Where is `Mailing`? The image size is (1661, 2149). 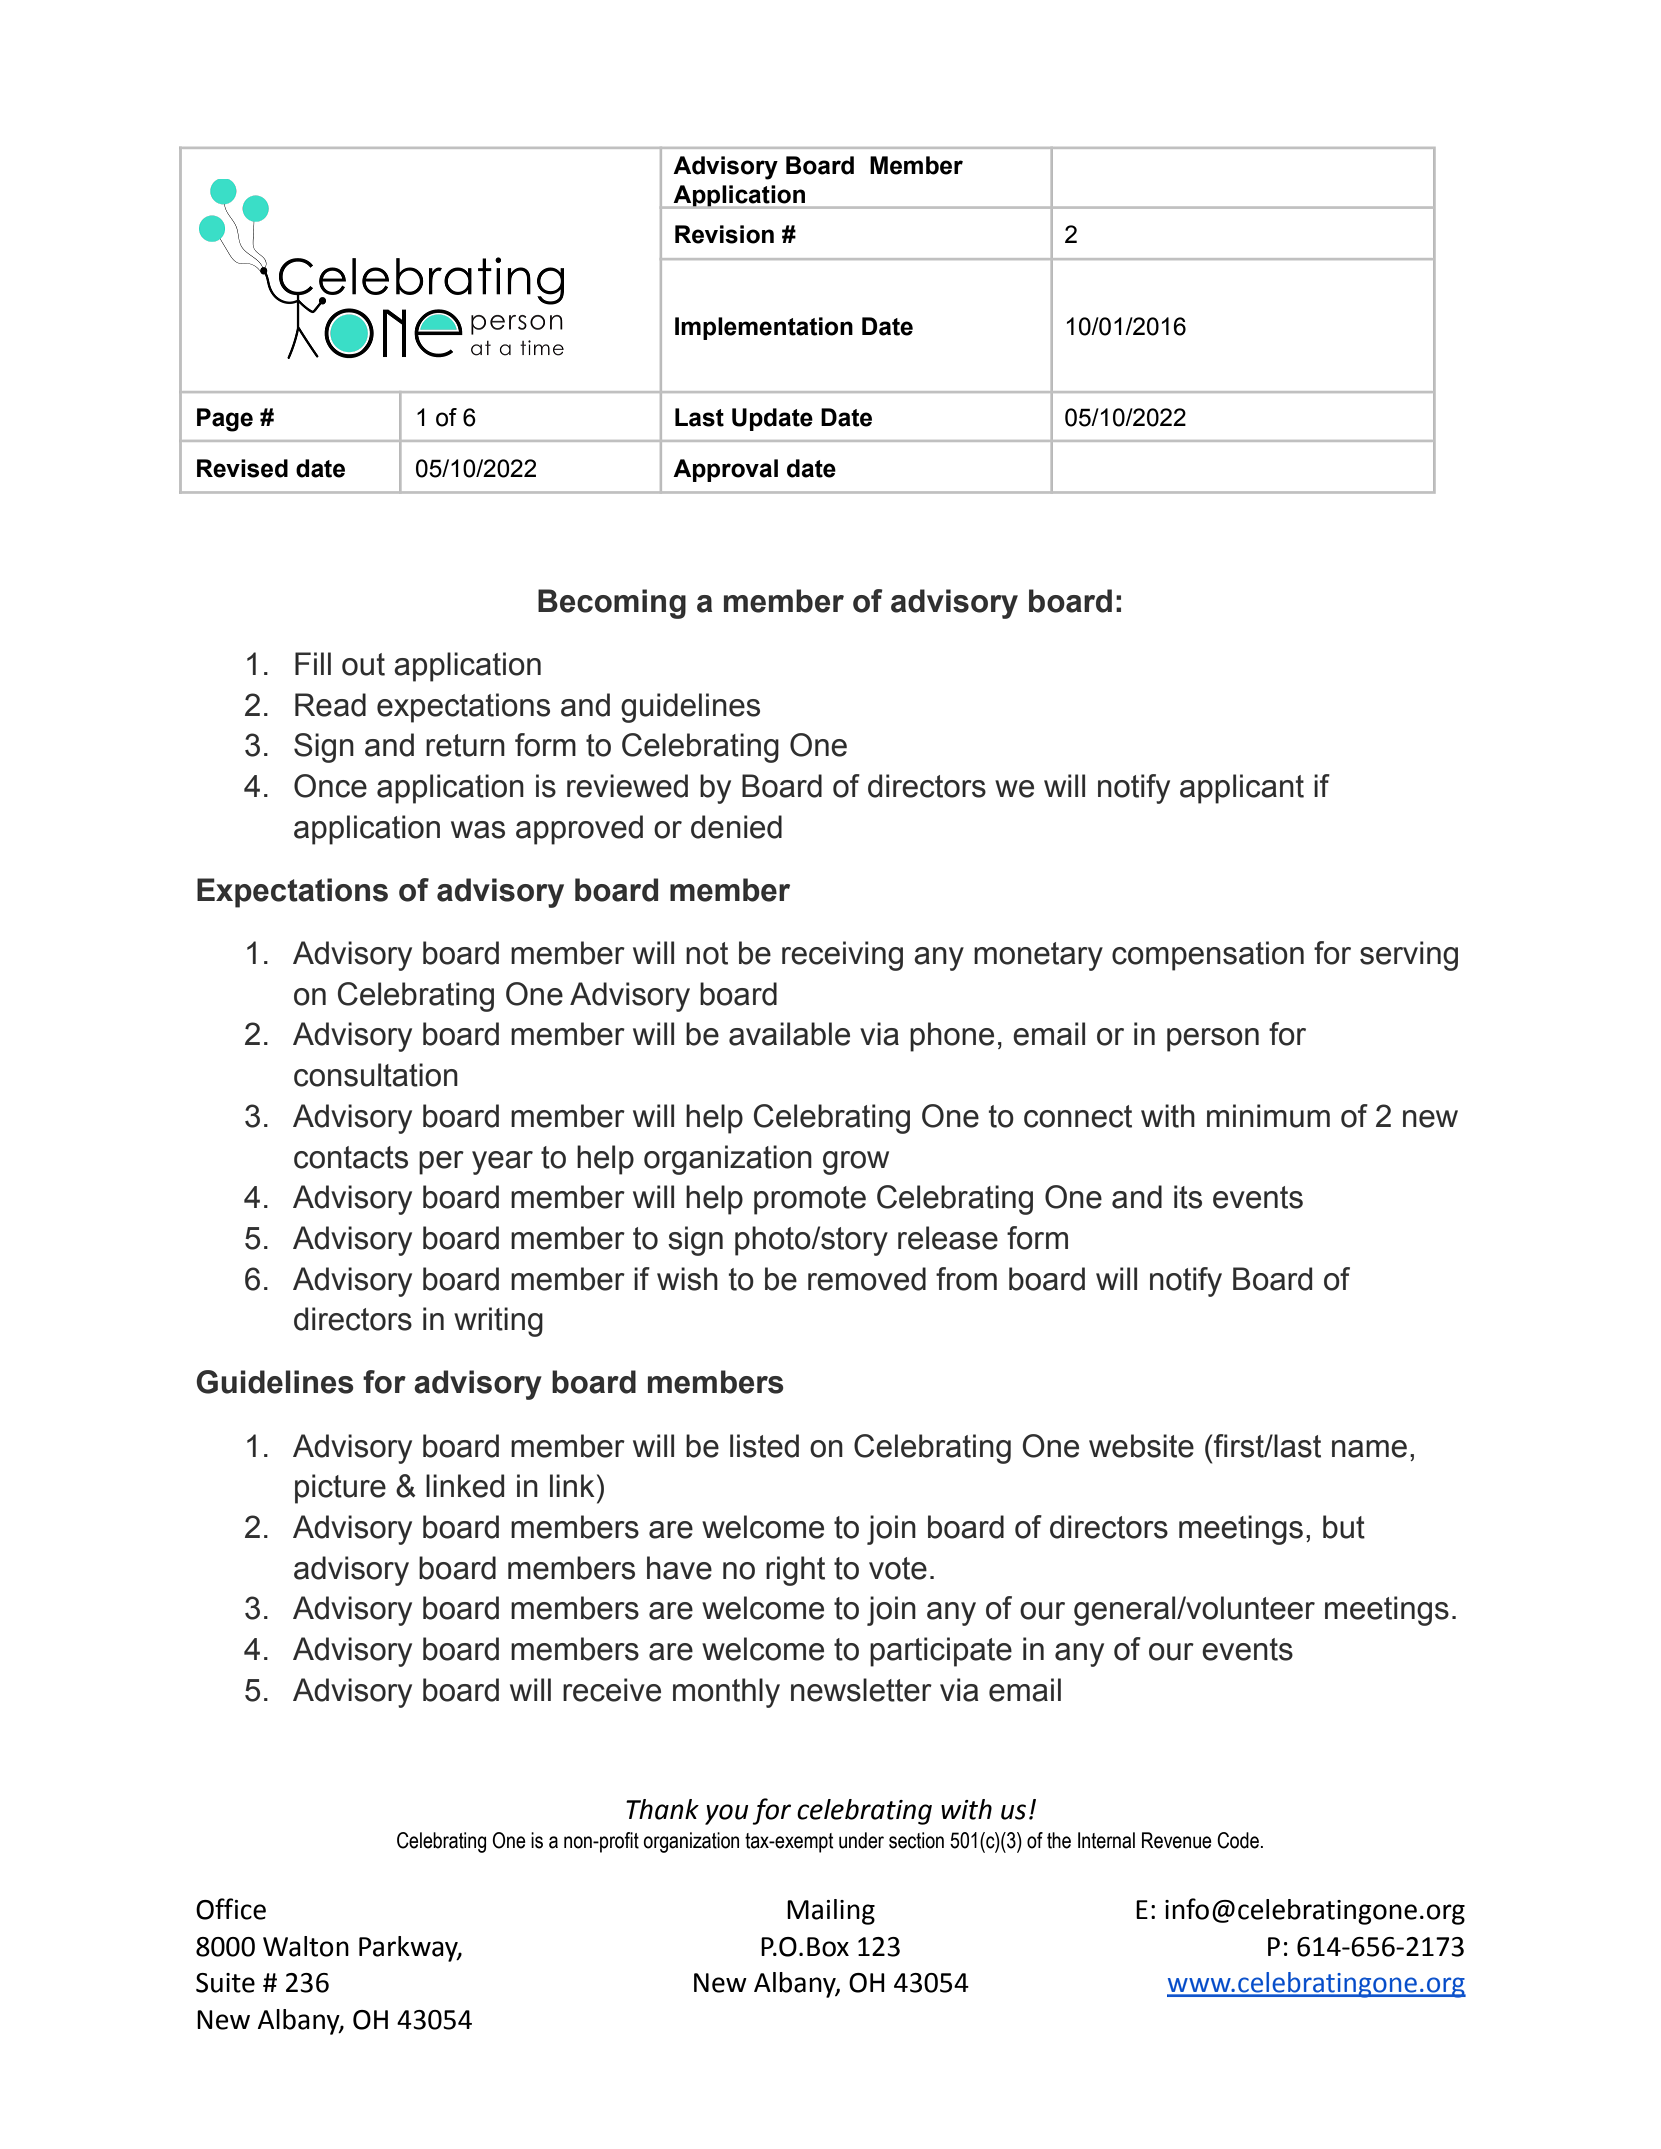 Mailing is located at coordinates (831, 1912).
